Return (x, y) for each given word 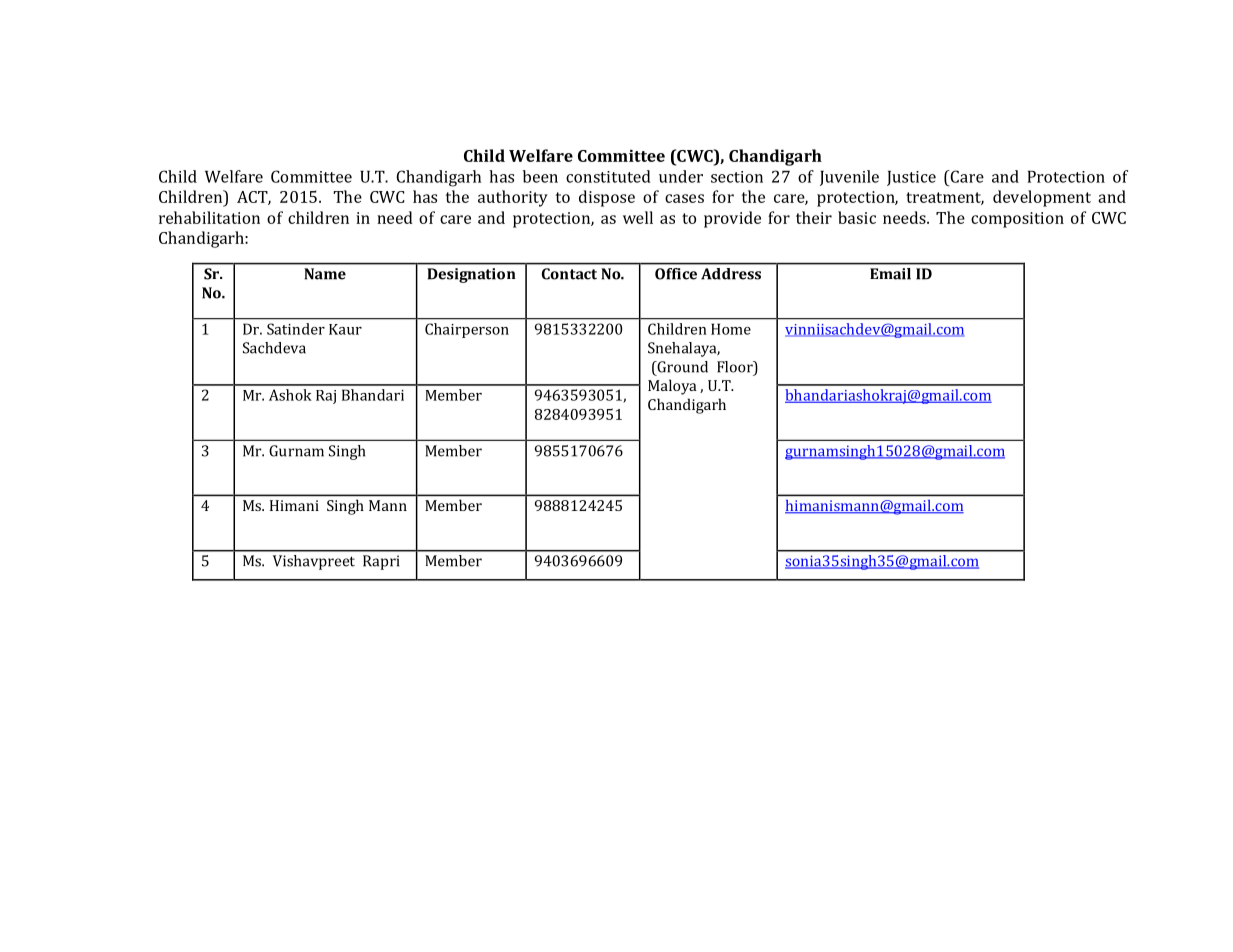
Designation (471, 275)
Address (731, 274)
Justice (911, 178)
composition (1017, 220)
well (638, 217)
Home (731, 329)
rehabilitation (209, 217)
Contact (569, 274)
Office (676, 273)
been (540, 176)
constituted (608, 176)
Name (325, 274)
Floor (736, 368)
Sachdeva (274, 348)
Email (890, 274)
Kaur (345, 329)
